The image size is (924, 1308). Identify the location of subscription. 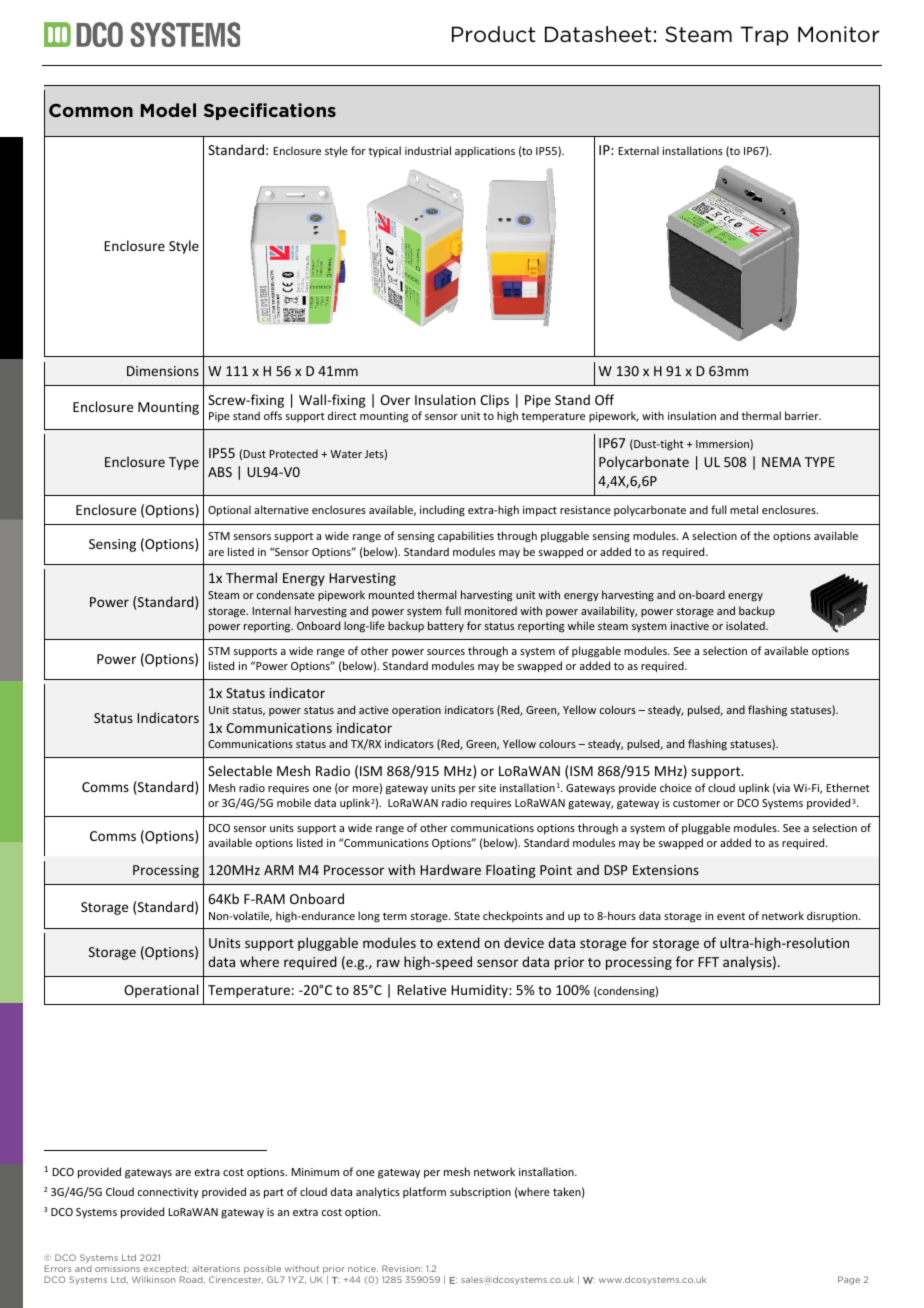
(480, 1192).
